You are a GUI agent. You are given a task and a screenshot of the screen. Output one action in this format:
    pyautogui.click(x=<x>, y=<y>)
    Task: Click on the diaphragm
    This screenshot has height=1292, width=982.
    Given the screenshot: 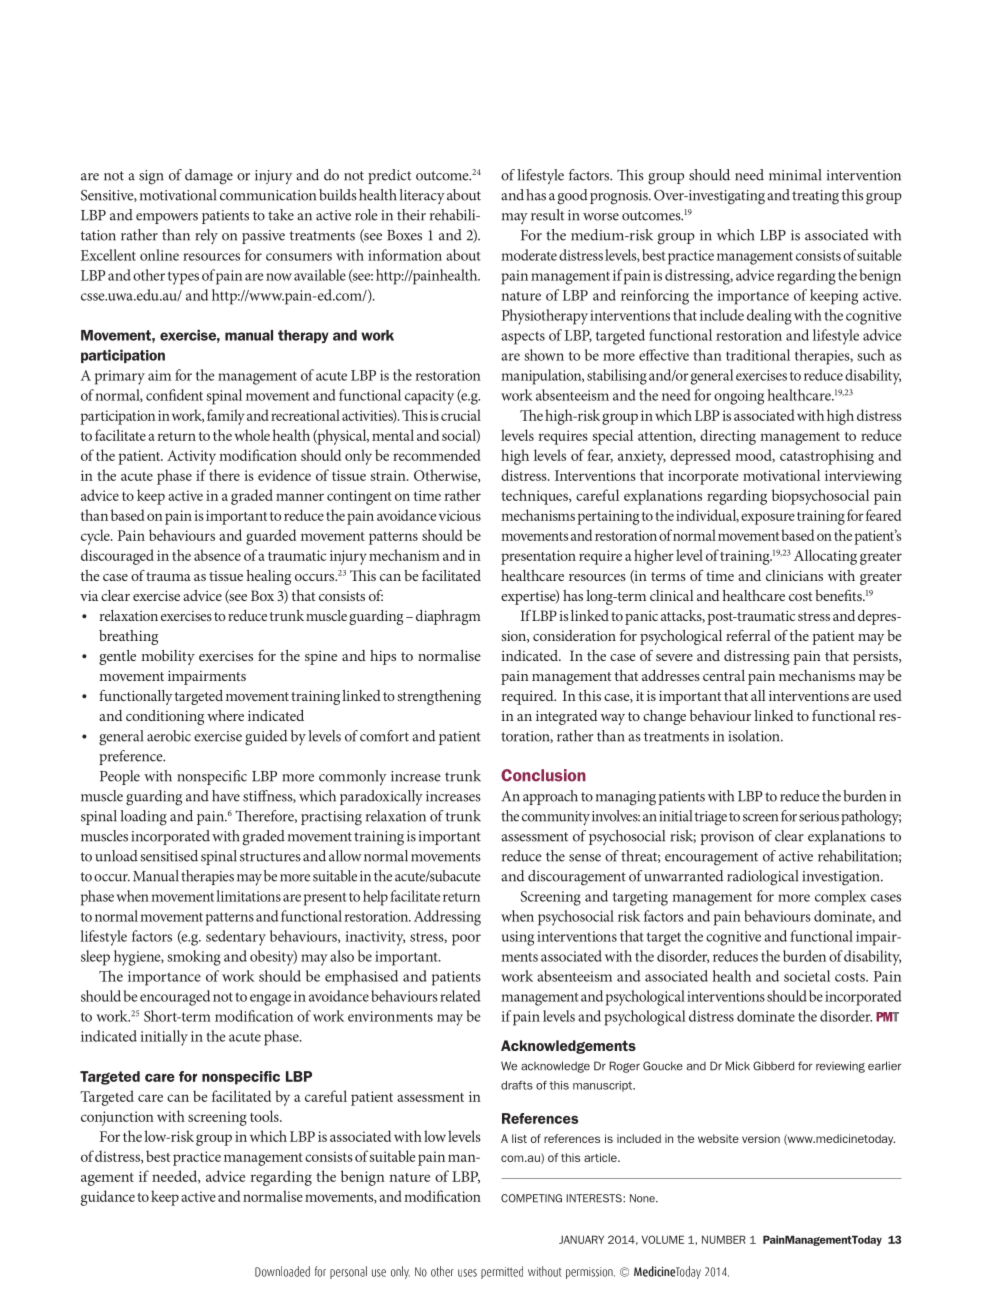 What is the action you would take?
    pyautogui.click(x=448, y=617)
